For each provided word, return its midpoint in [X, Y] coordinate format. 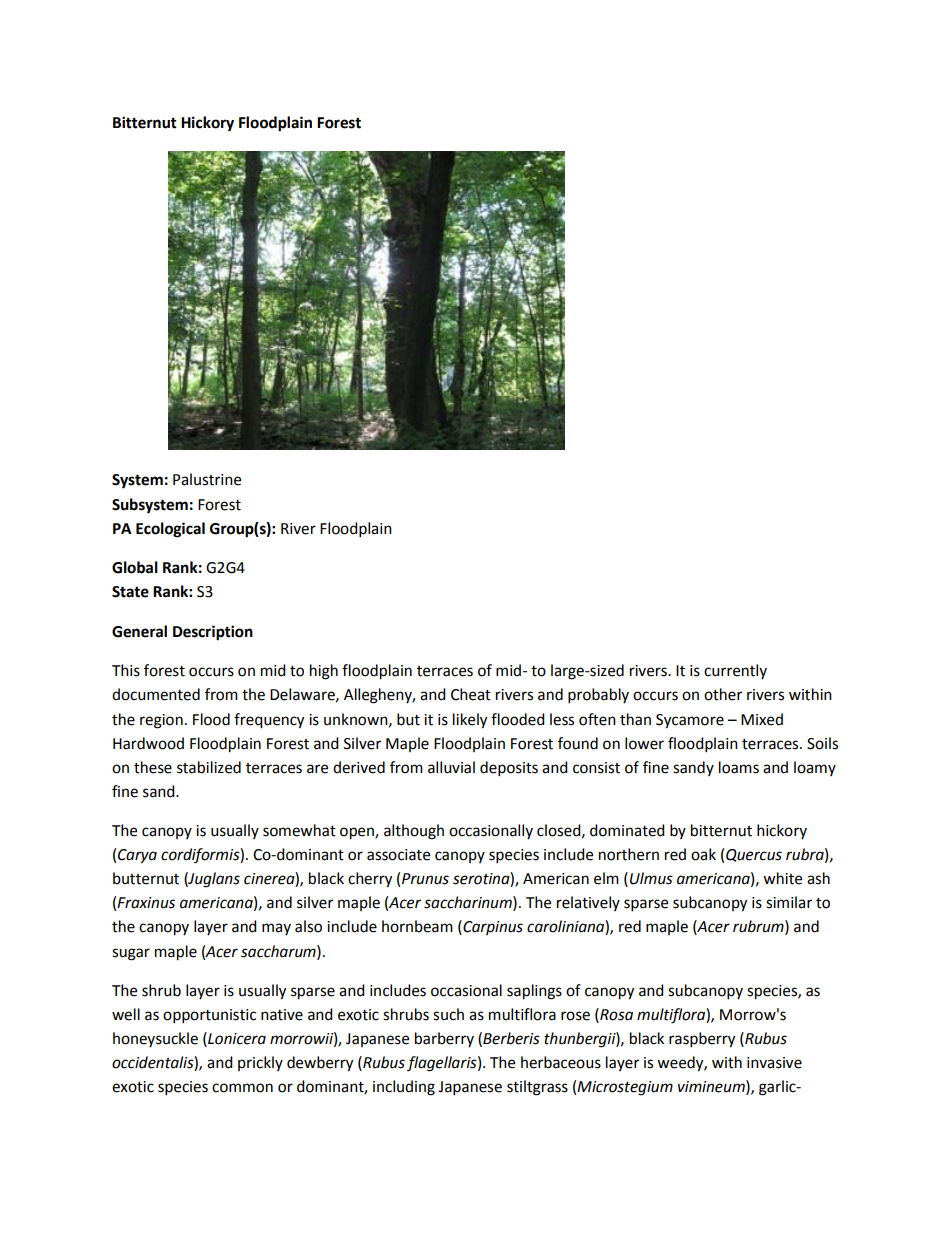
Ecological [170, 530]
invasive [774, 1063]
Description [213, 633]
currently [735, 671]
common [242, 1088]
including [404, 1088]
